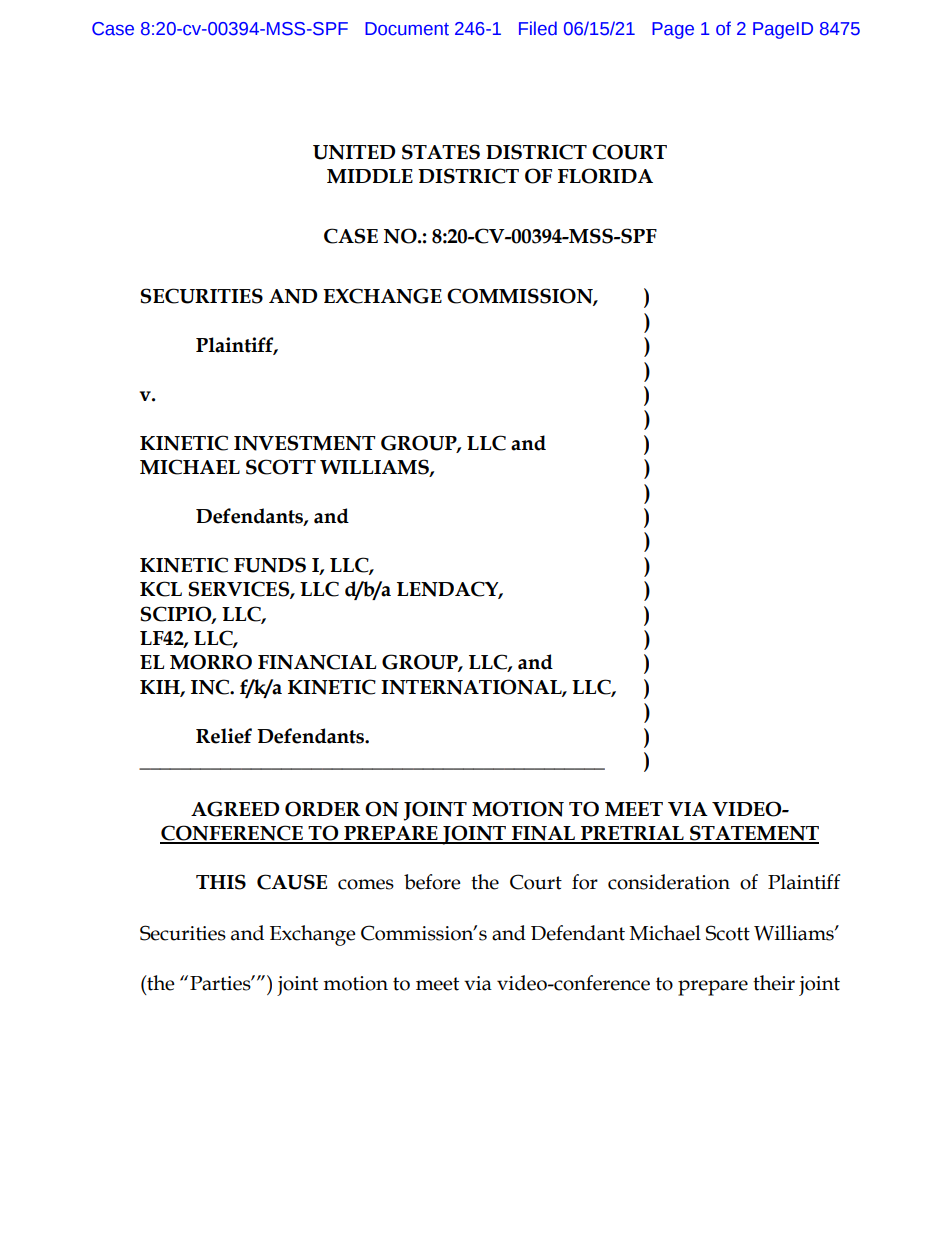 This image has height=1233, width=952. Describe the element at coordinates (221, 882) in the image. I see `THIS` at that location.
